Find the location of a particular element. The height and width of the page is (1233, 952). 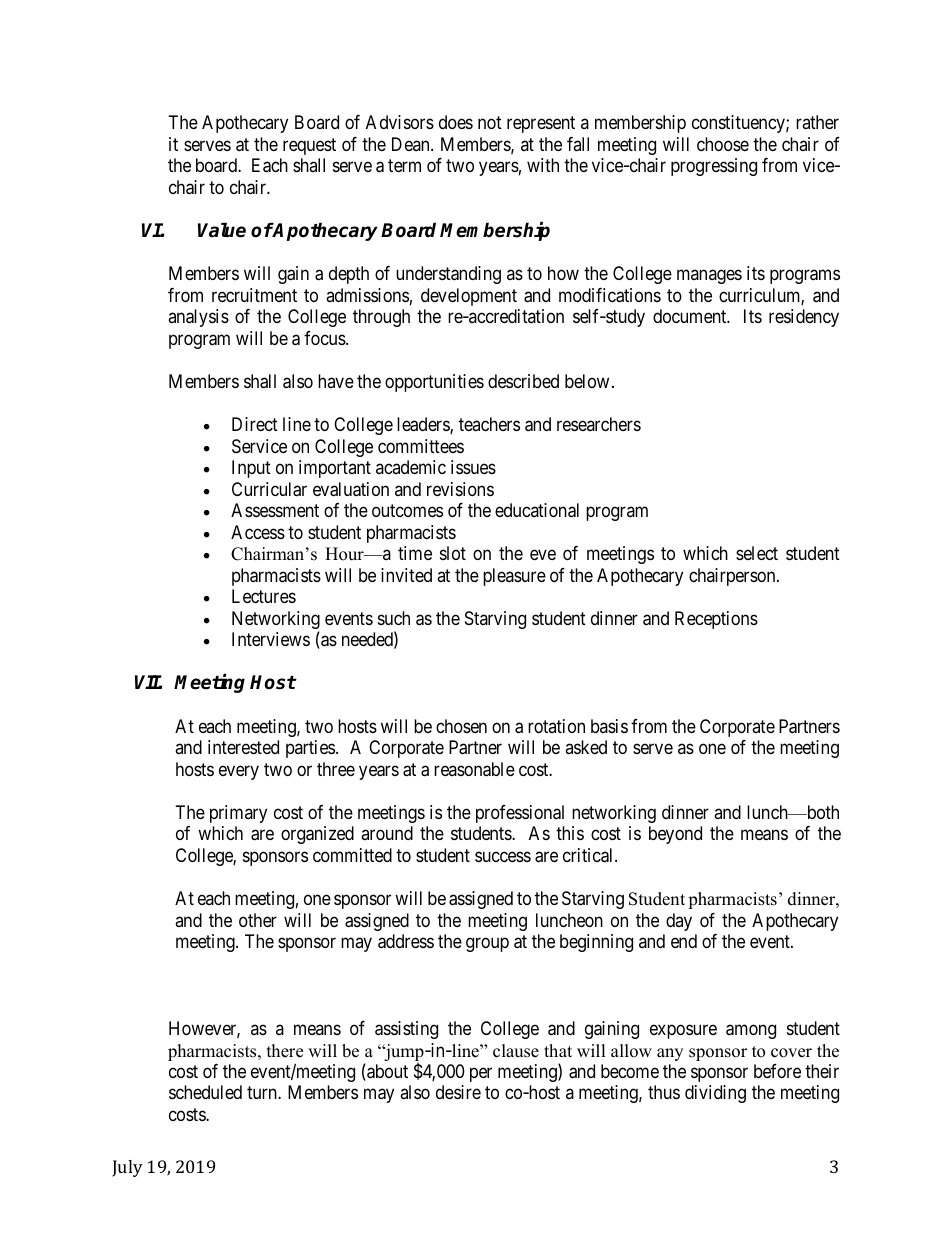

request is located at coordinates (309, 146).
